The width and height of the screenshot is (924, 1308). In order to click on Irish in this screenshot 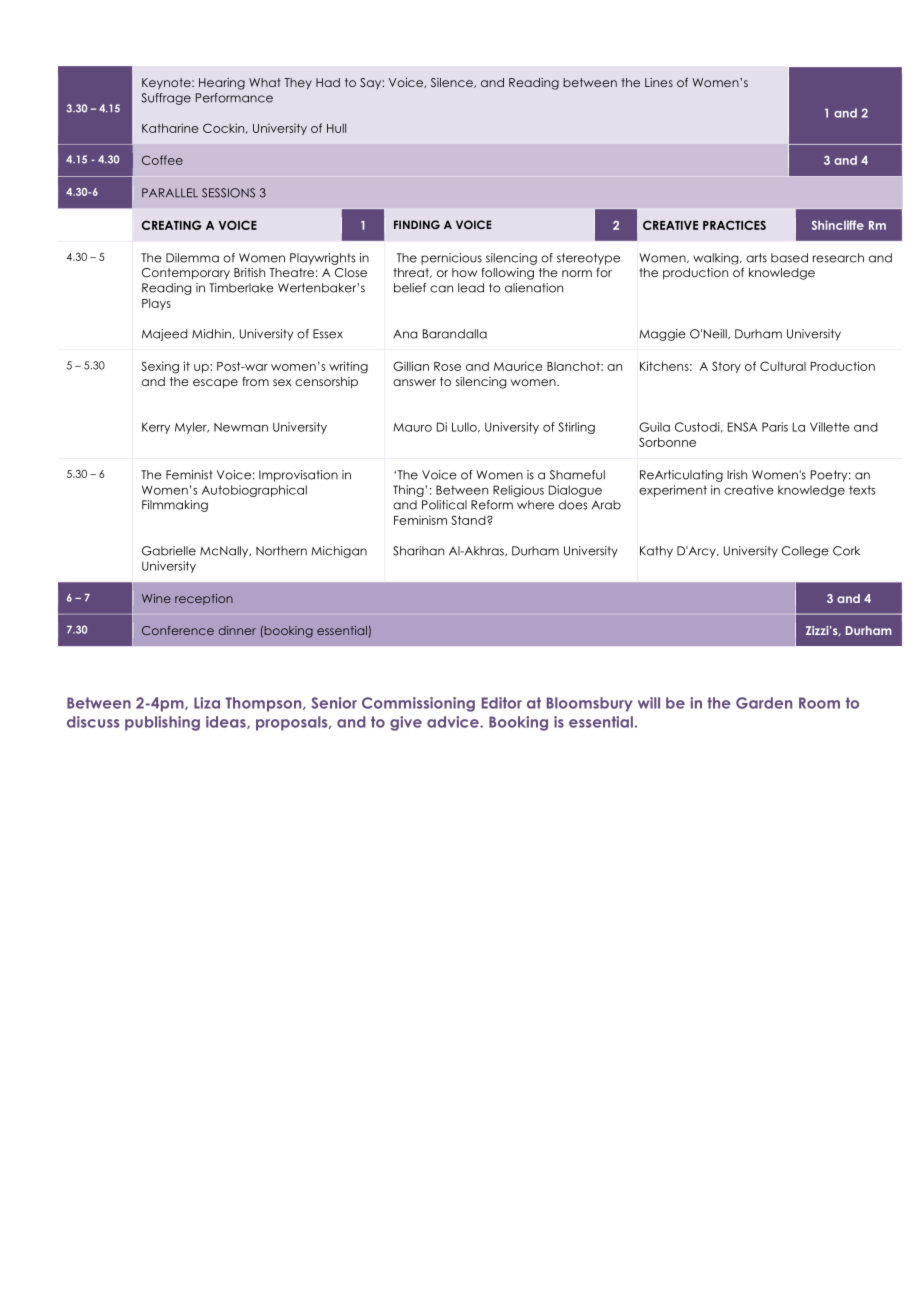, I will do `click(737, 475)`.
